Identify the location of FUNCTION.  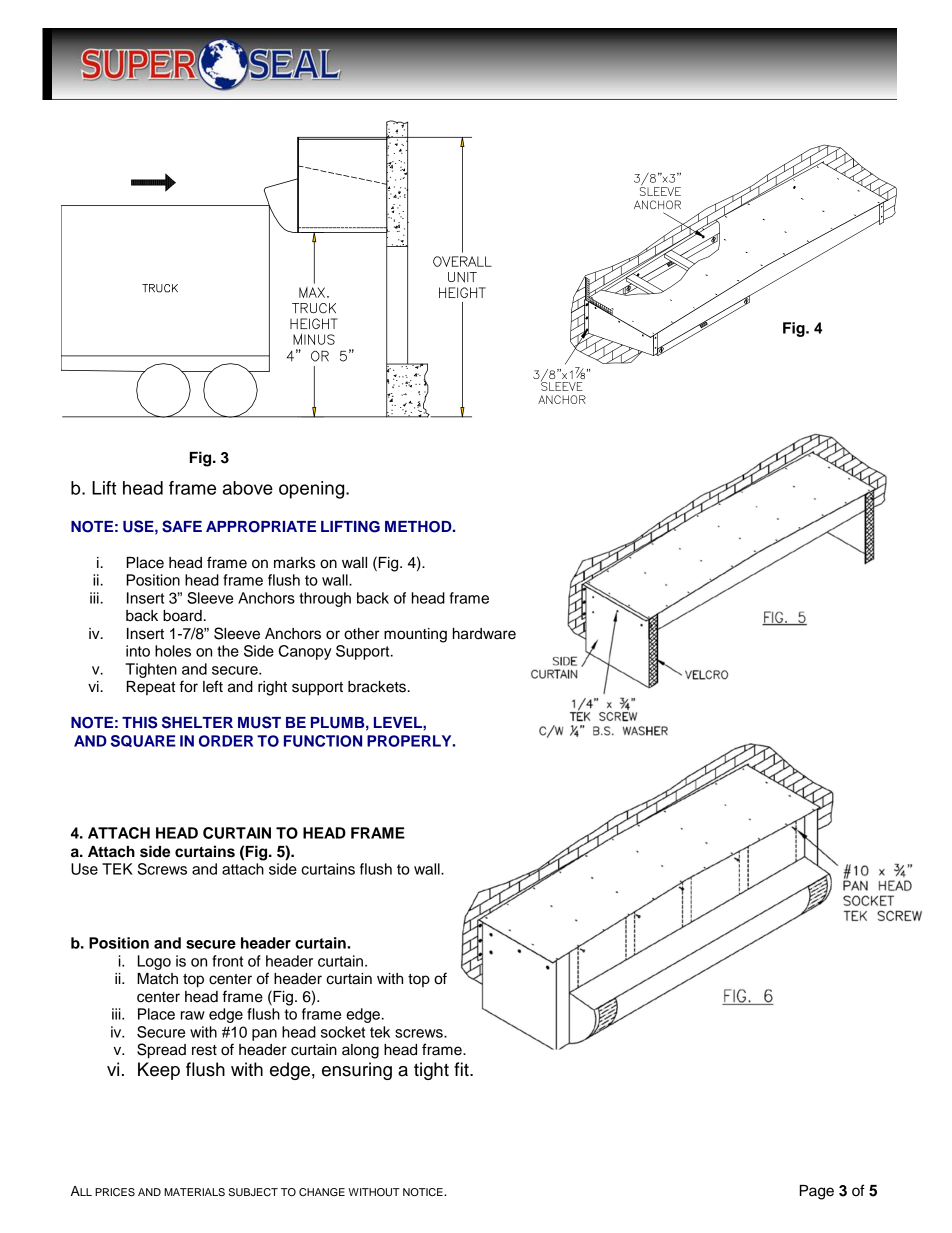
(323, 741).
